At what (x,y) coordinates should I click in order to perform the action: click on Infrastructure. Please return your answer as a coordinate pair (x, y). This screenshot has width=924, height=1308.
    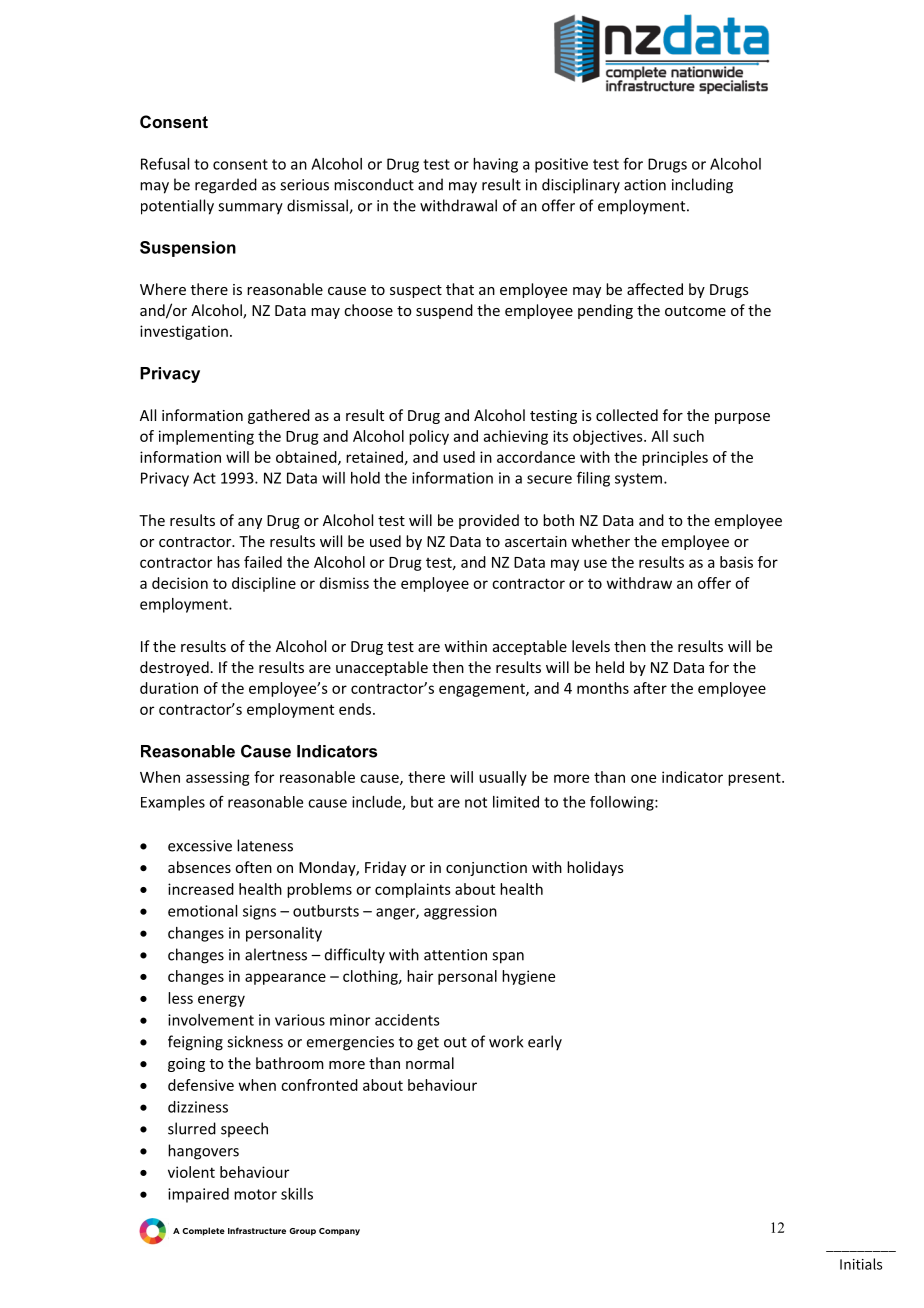
    Looking at the image, I should click on (257, 1230).
